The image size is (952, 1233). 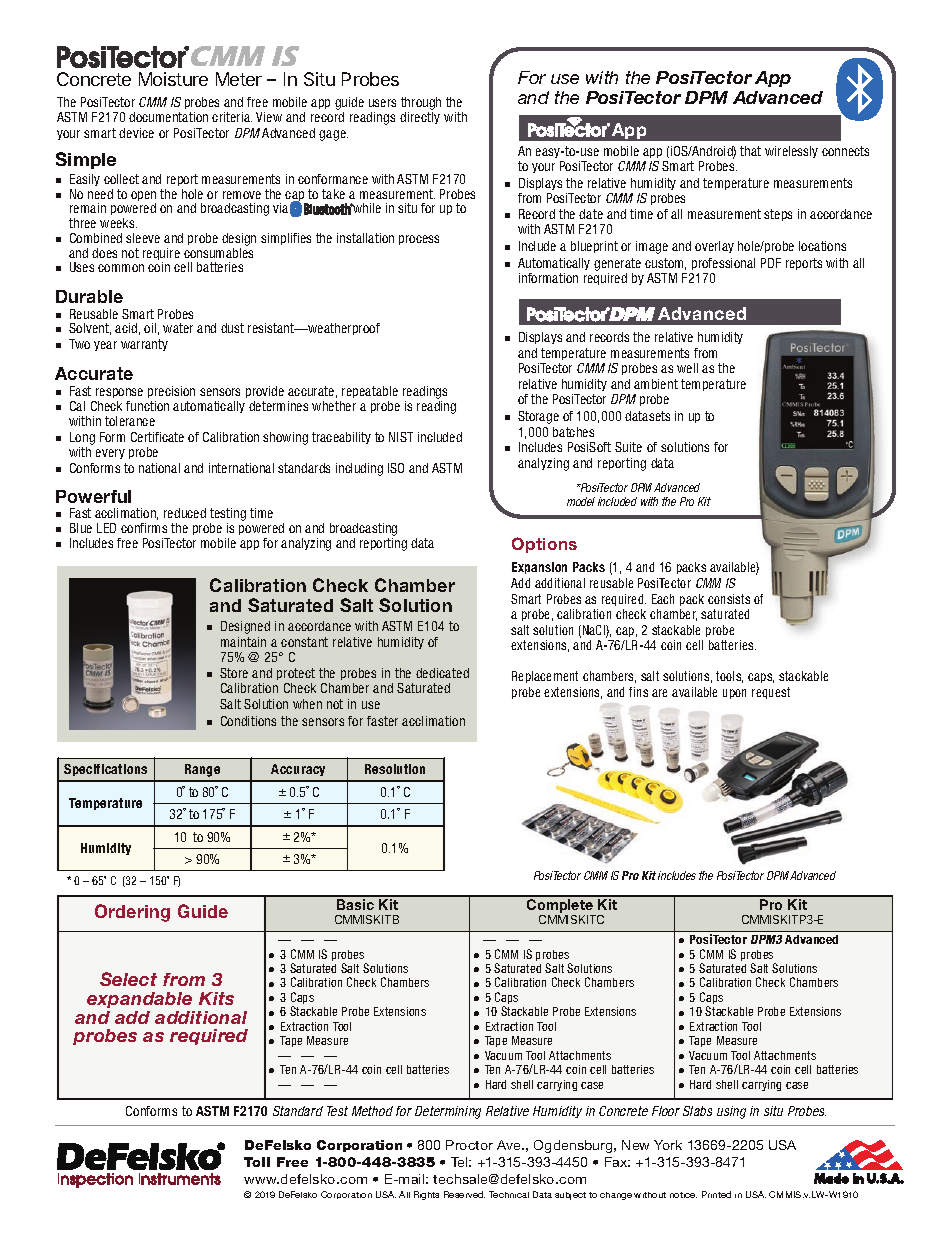 What do you see at coordinates (750, 151) in the image?
I see `that` at bounding box center [750, 151].
